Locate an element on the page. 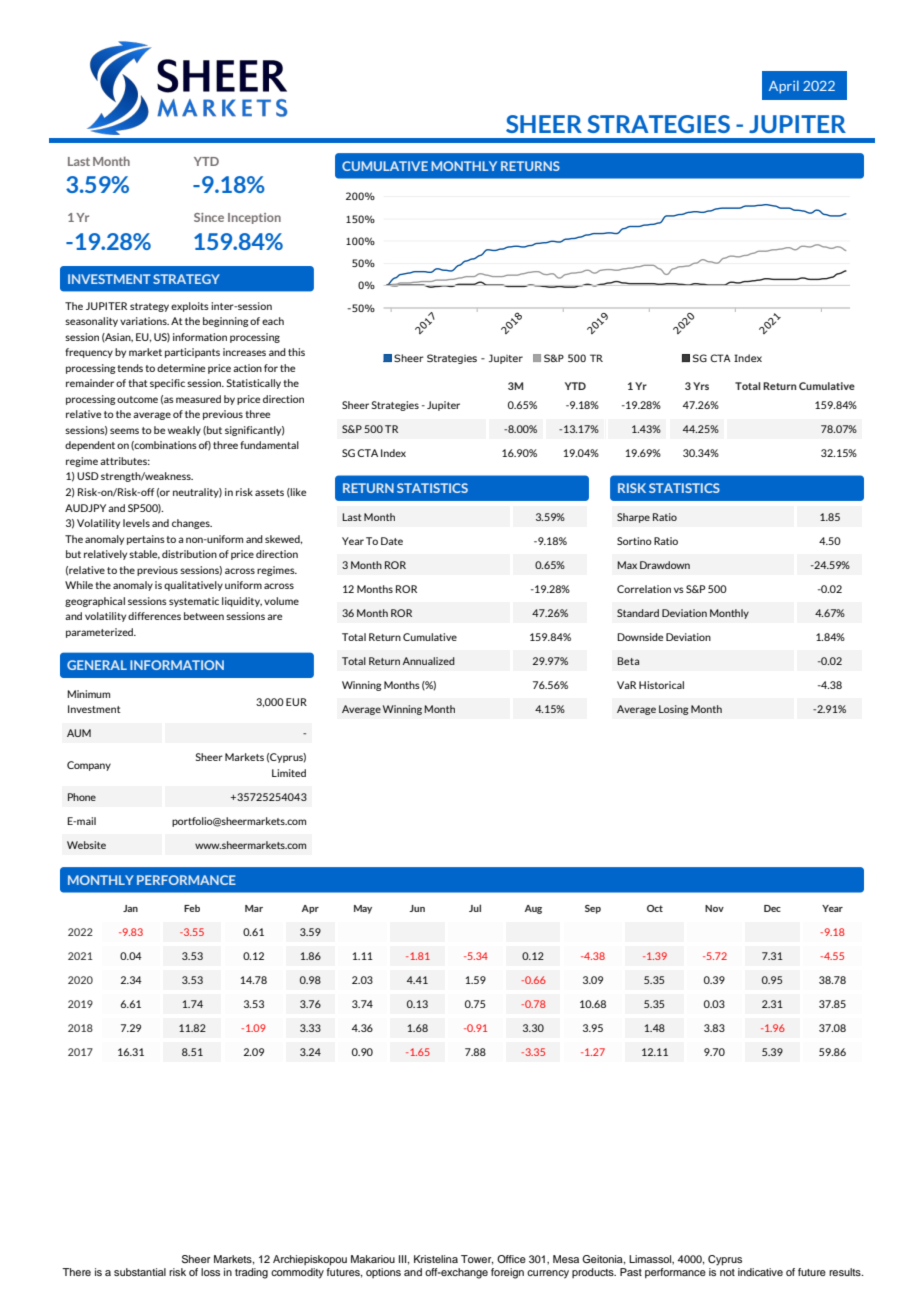 This document has height=1308, width=924. Annualized is located at coordinates (428, 661).
